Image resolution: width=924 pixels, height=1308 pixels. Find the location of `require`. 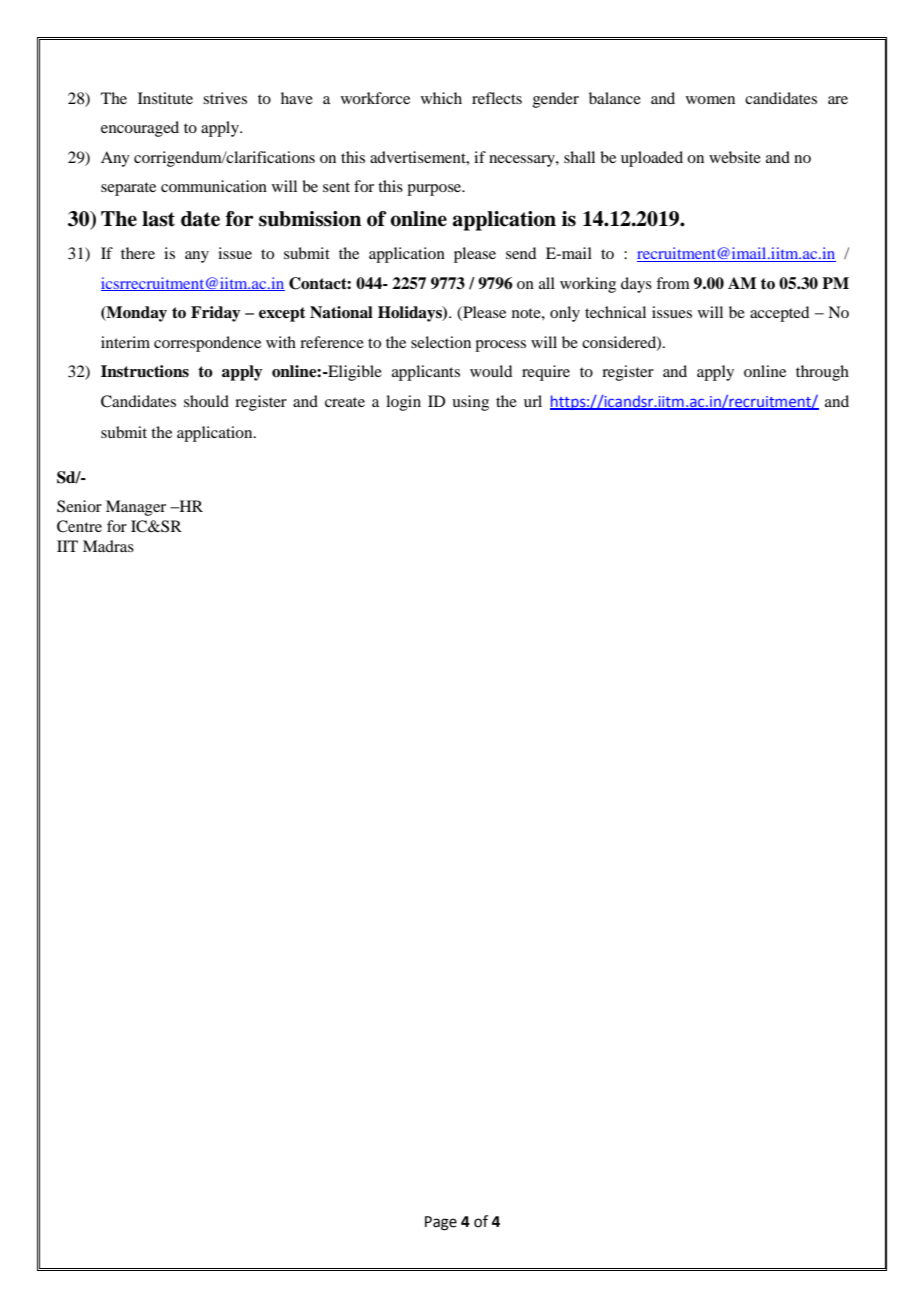

require is located at coordinates (546, 373).
